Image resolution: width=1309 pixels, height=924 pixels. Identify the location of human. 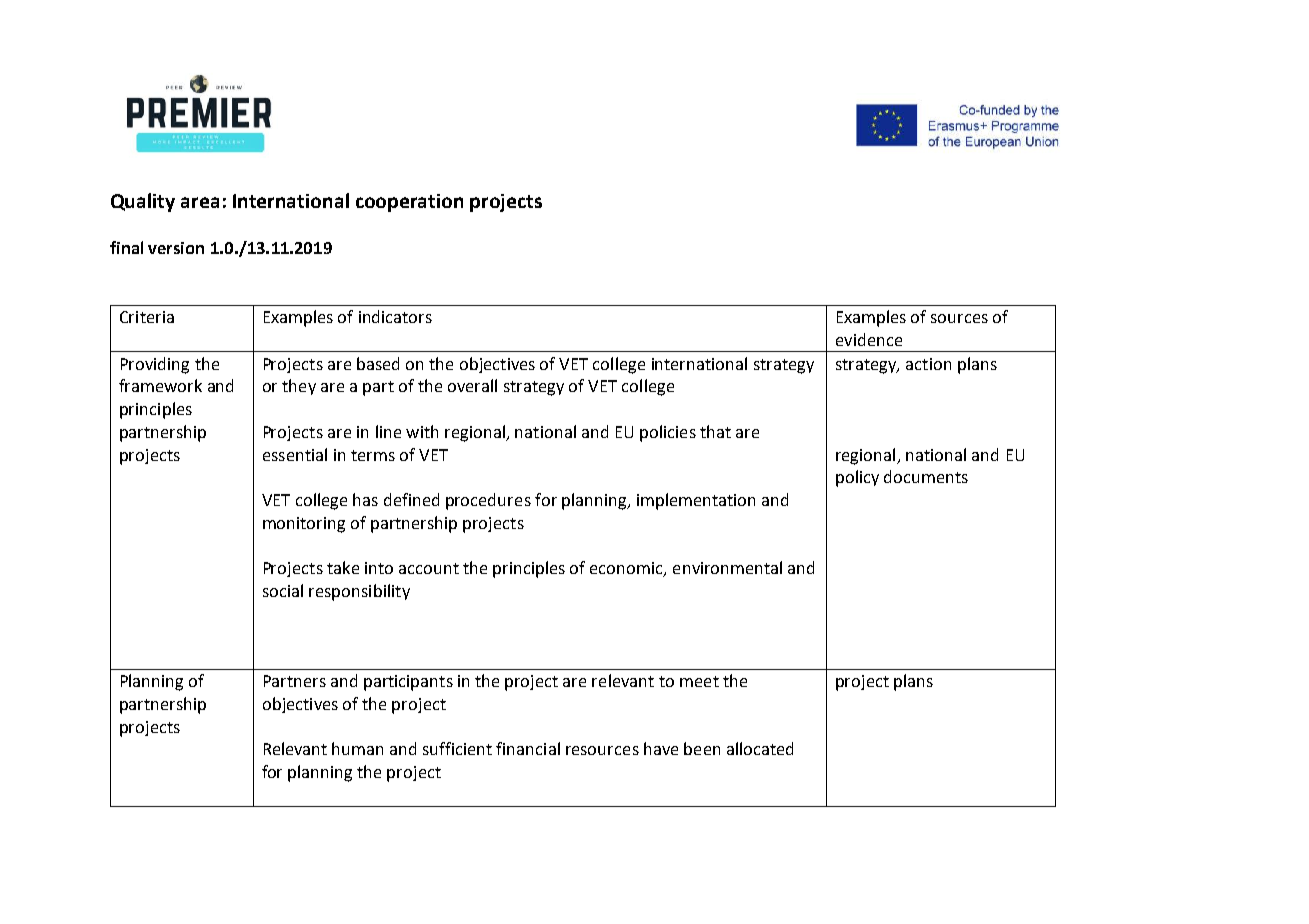
(357, 748).
